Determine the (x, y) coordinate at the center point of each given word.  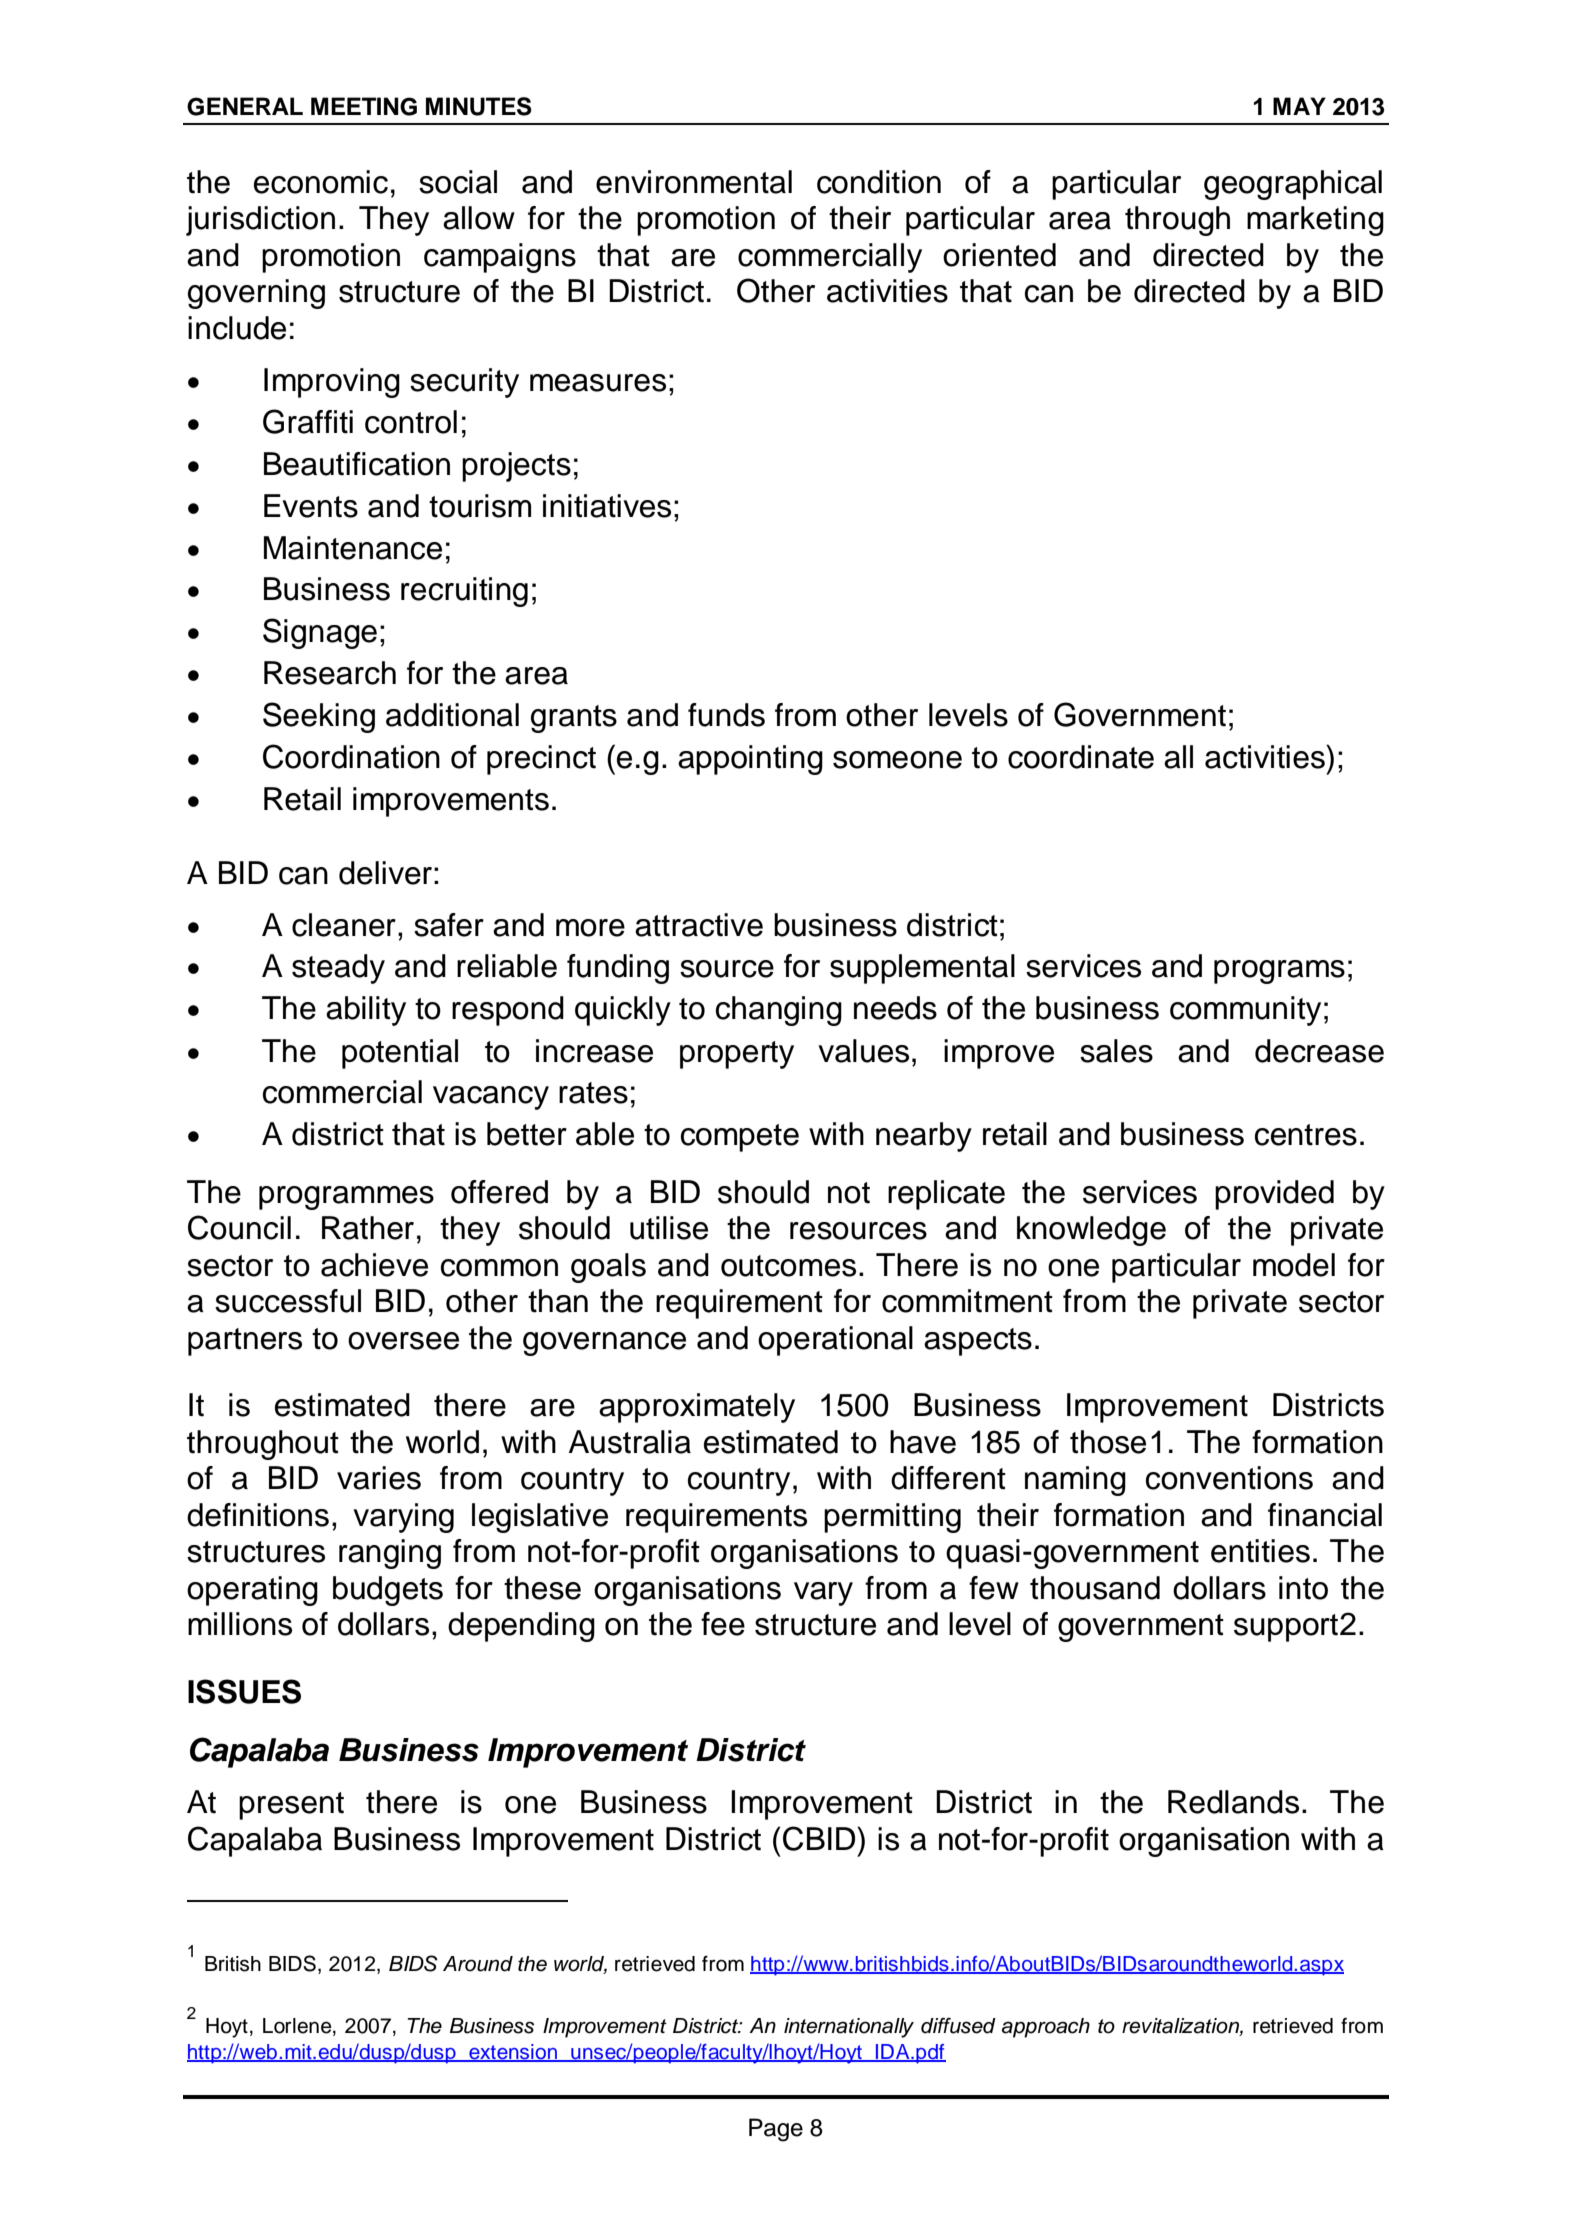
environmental (694, 182)
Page (776, 2130)
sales (1116, 1051)
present (291, 1806)
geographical (1293, 185)
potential (400, 1054)
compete (740, 1138)
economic (321, 182)
